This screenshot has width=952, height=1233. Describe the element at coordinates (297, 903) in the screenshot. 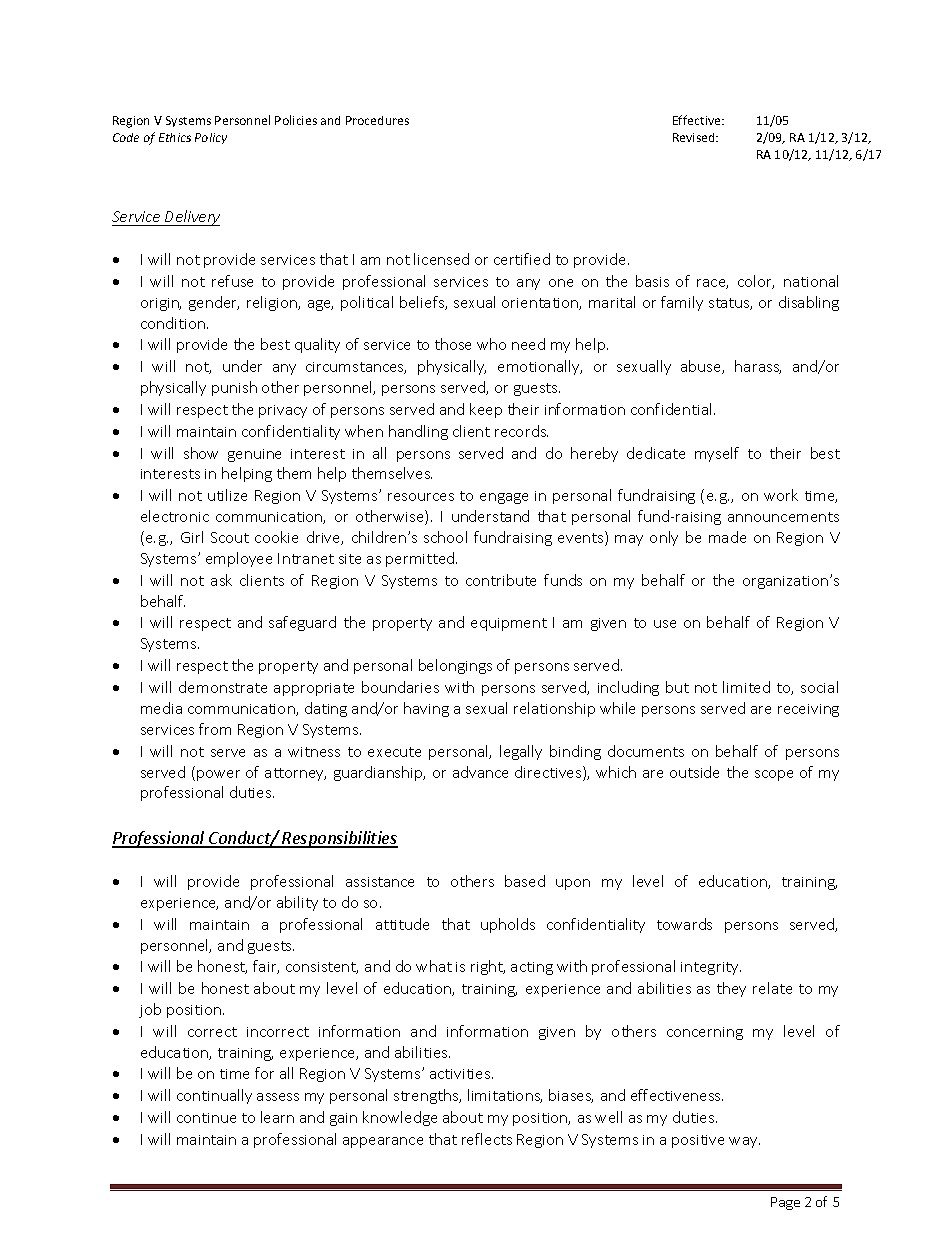

I see `ability` at that location.
